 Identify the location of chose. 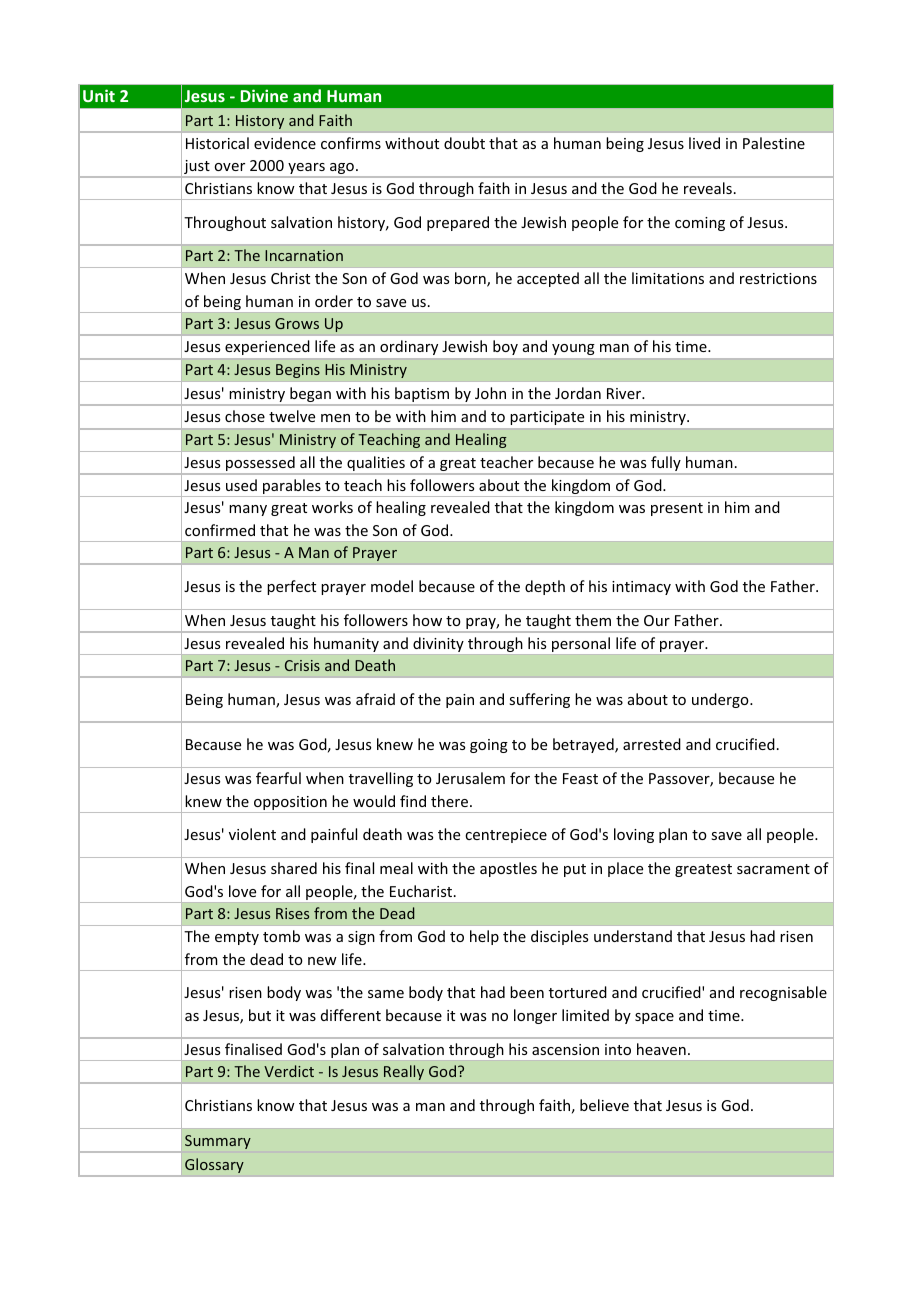
(245, 416).
